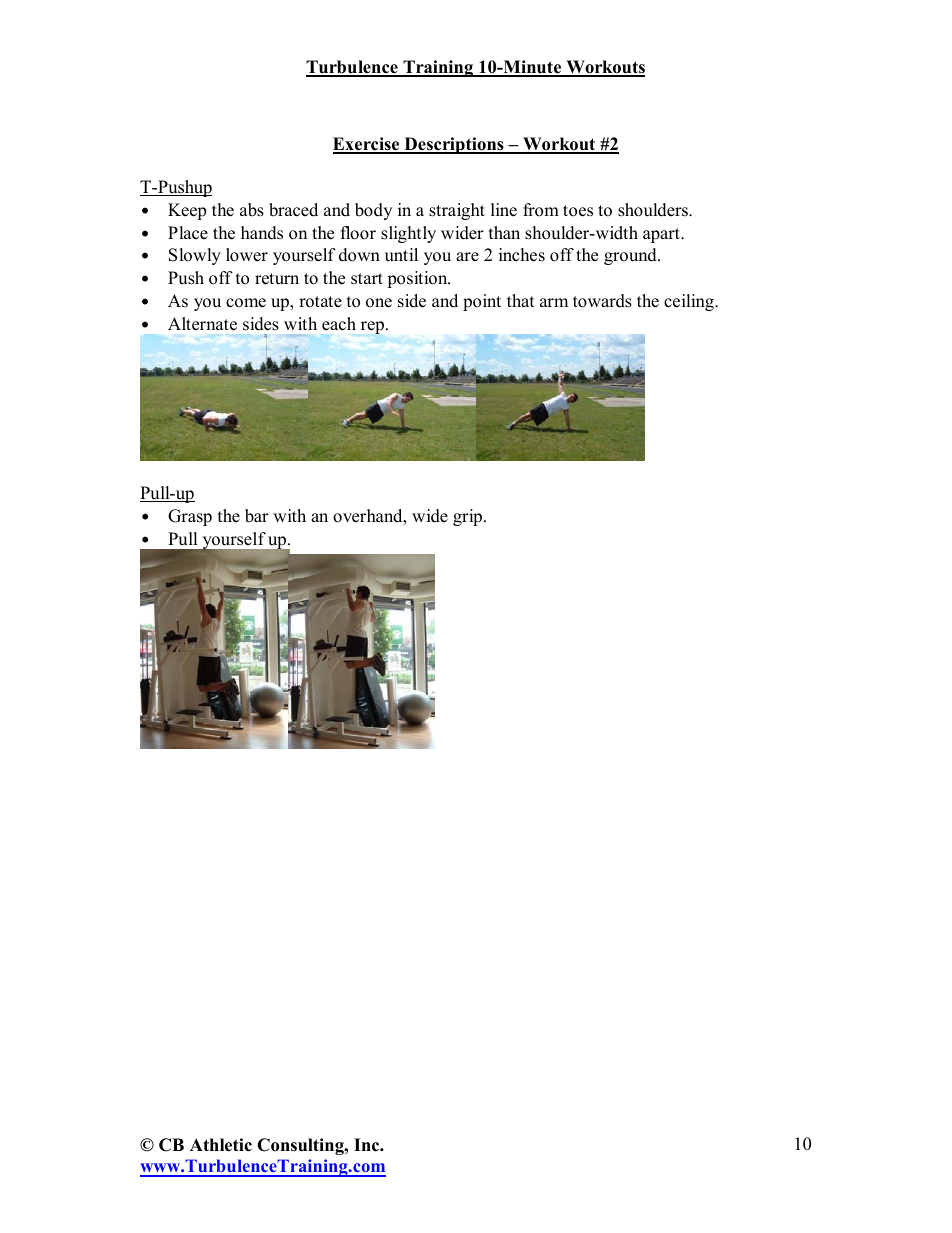 This screenshot has width=952, height=1233. What do you see at coordinates (578, 211) in the screenshot?
I see `toes` at bounding box center [578, 211].
